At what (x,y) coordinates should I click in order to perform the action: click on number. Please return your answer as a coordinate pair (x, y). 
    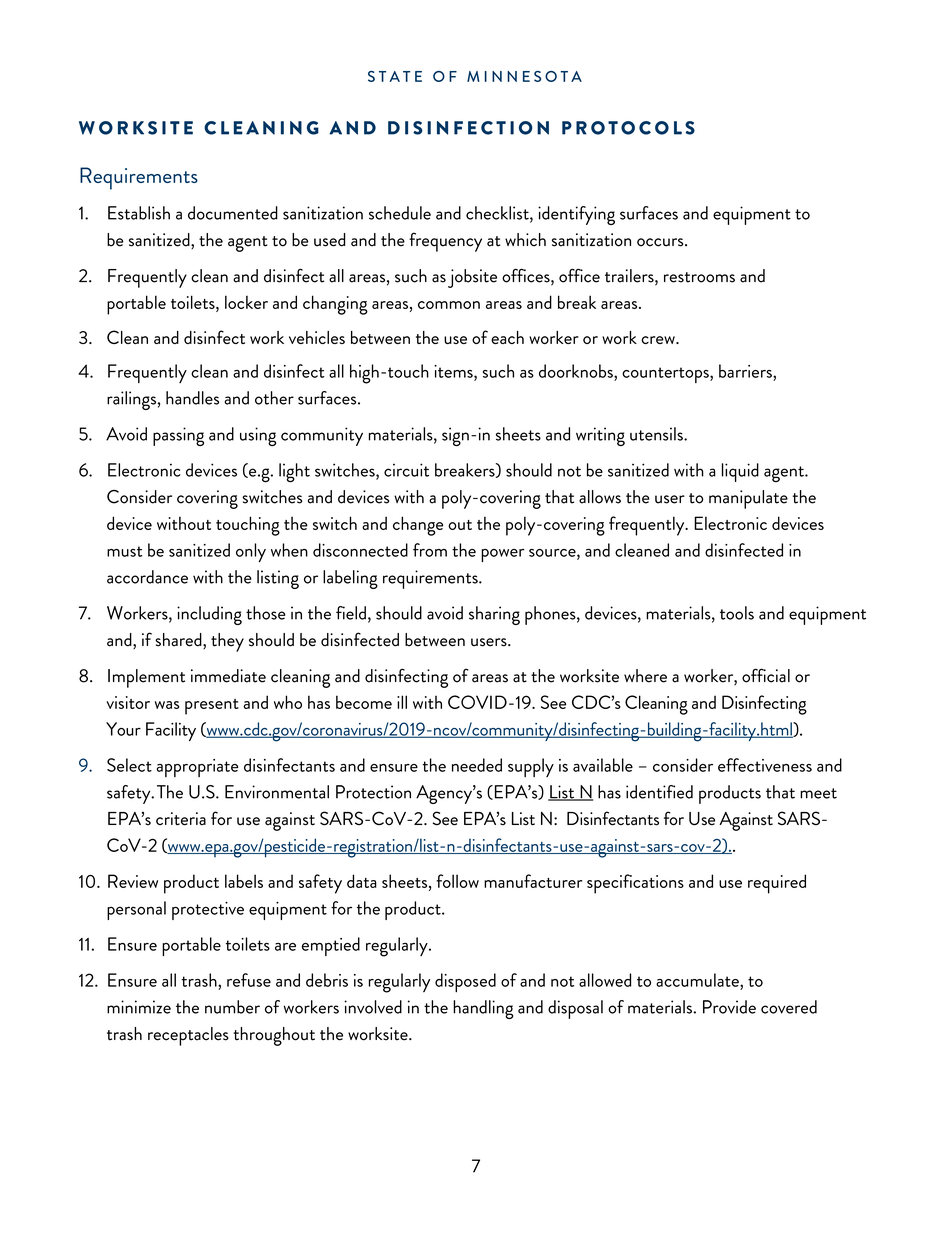
    Looking at the image, I should click on (232, 1007).
